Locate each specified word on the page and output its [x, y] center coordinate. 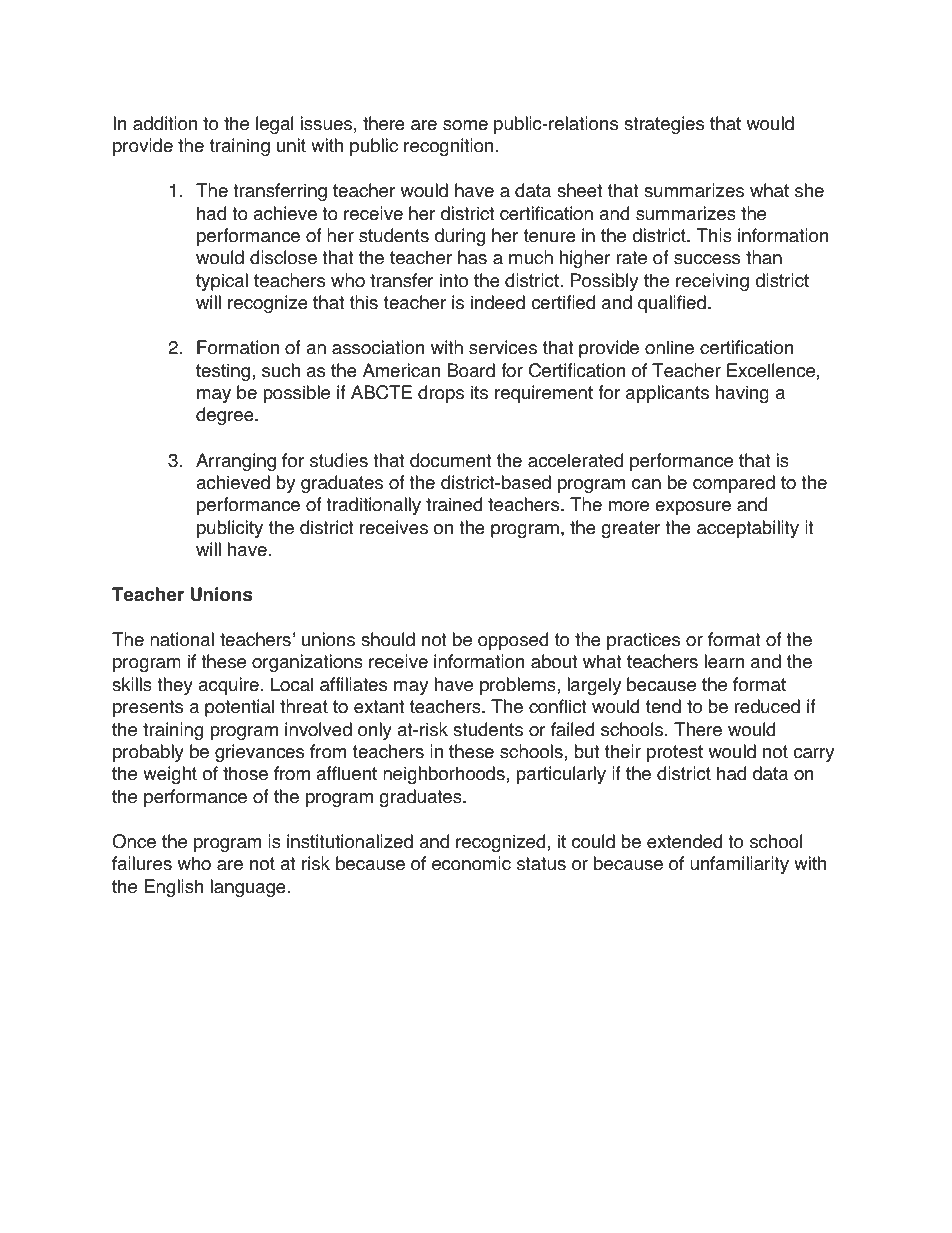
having [742, 394]
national [182, 639]
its [479, 392]
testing [223, 372]
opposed [513, 641]
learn [724, 661]
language [248, 888]
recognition [448, 147]
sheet [579, 190]
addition [165, 123]
